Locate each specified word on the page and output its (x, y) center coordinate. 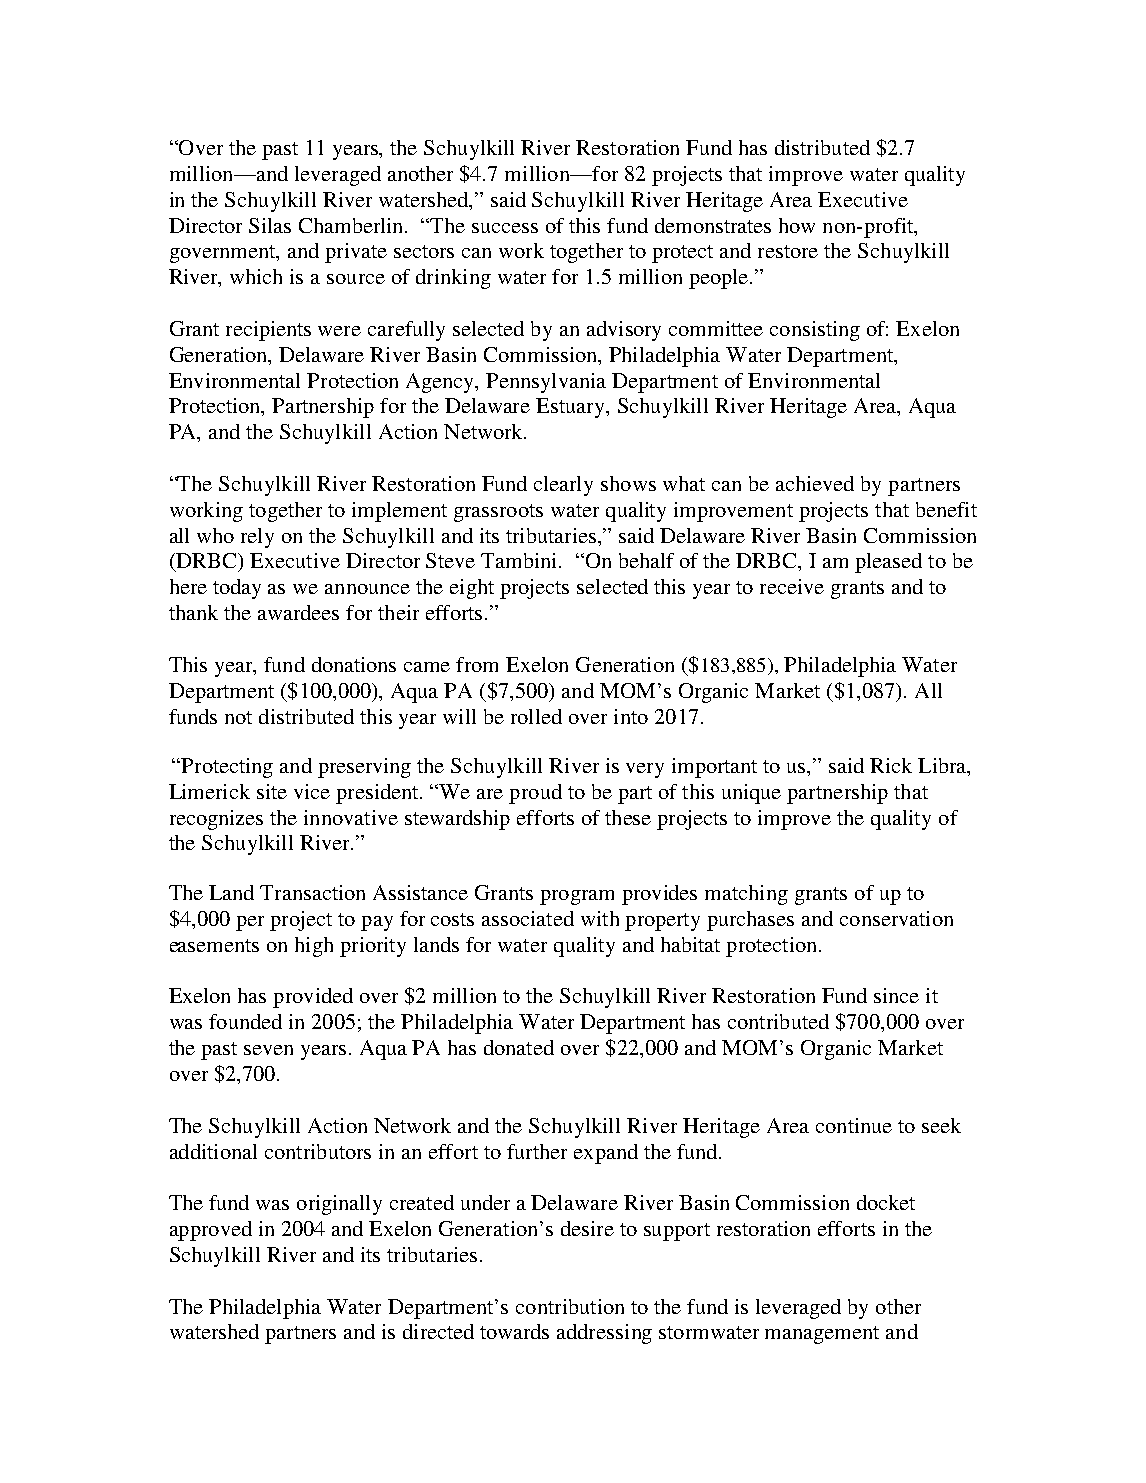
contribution (570, 1306)
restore (788, 251)
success (505, 228)
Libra (943, 767)
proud (535, 794)
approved (211, 1231)
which (256, 276)
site (272, 791)
